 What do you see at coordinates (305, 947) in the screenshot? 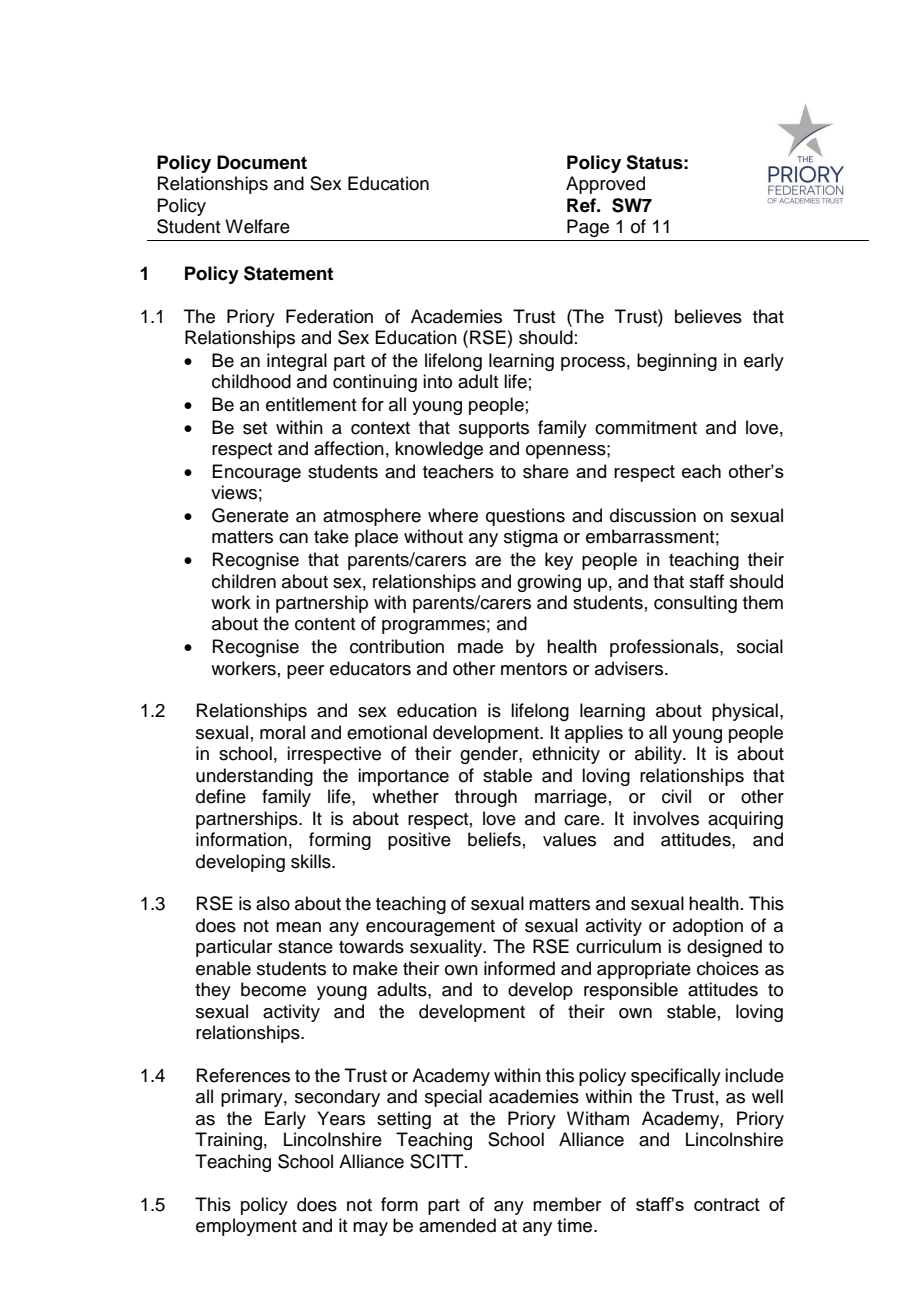
I see `stance` at bounding box center [305, 947].
